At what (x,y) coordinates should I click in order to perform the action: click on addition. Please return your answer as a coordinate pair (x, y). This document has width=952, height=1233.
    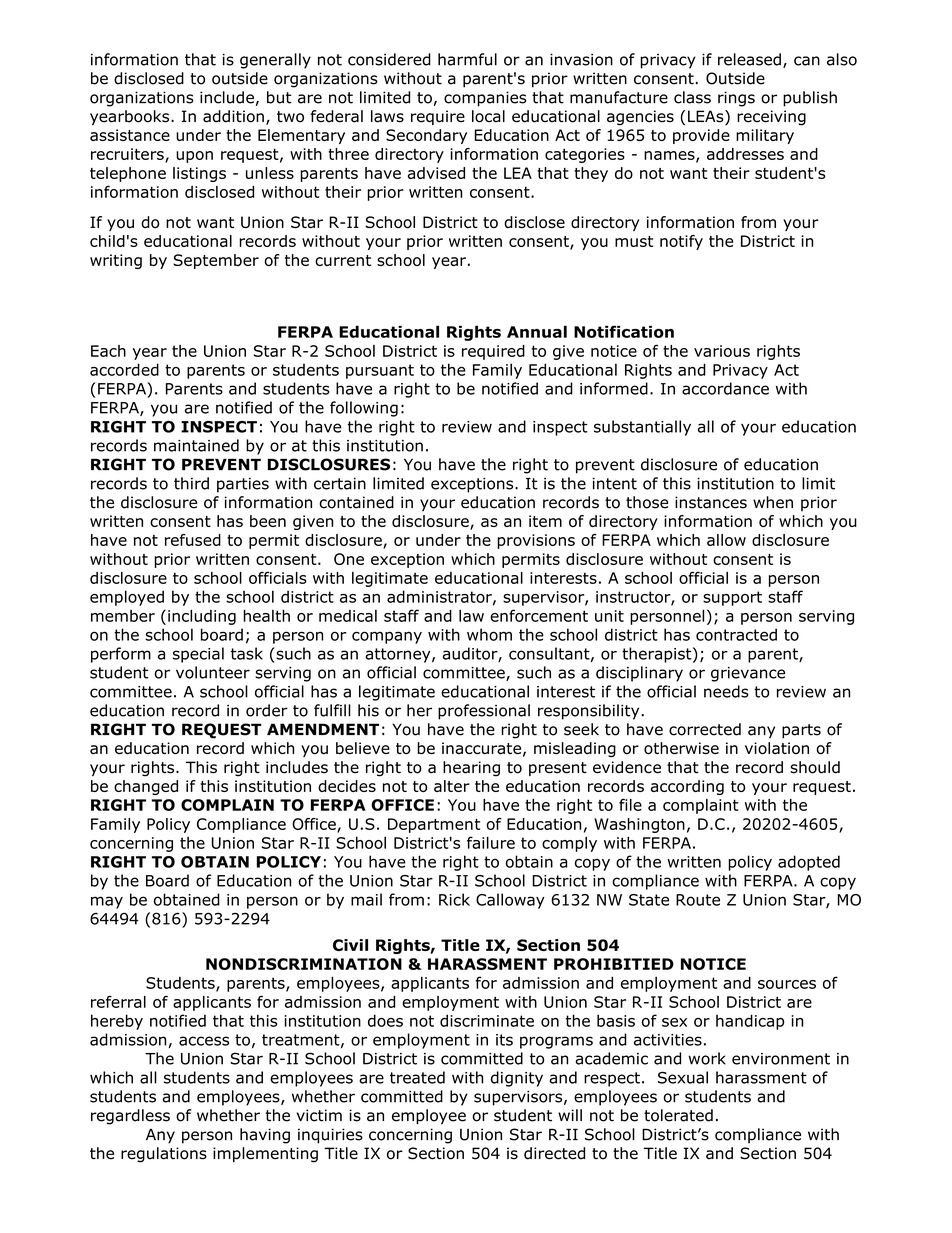
    Looking at the image, I should click on (233, 116).
